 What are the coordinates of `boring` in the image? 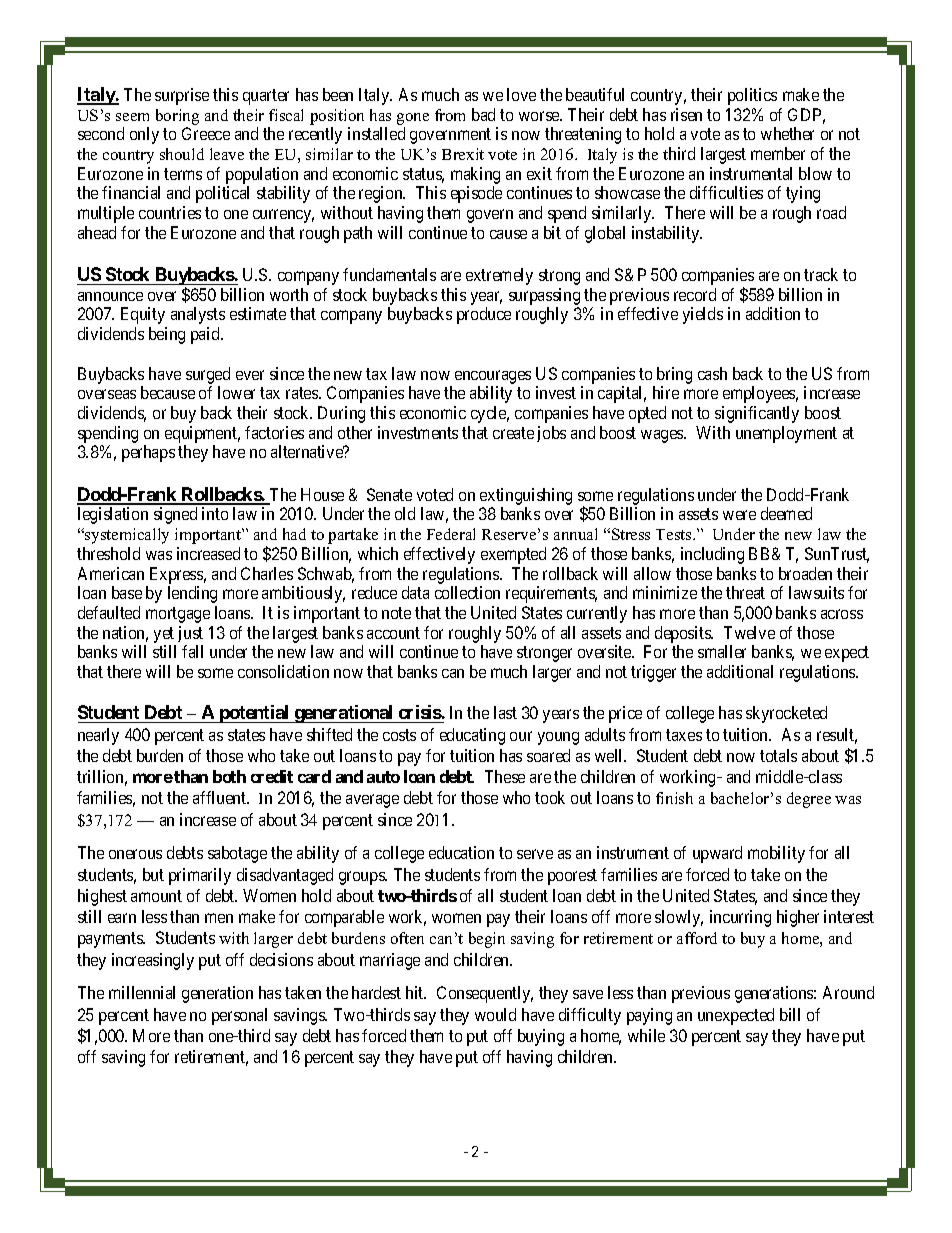 It's located at (177, 117).
